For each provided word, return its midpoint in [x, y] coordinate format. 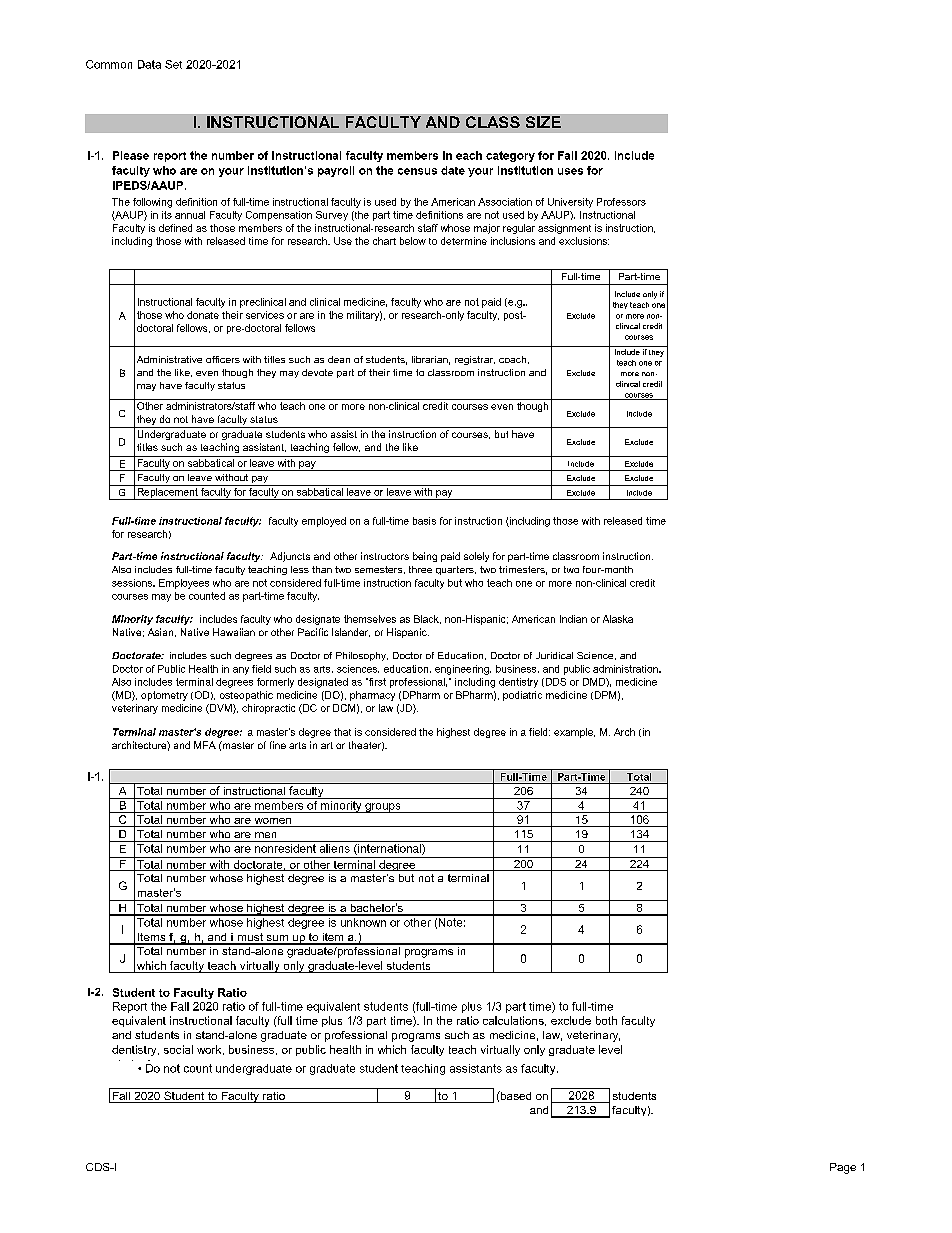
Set [173, 64]
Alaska [618, 619]
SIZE [543, 122]
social [178, 1049]
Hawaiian [234, 632]
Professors [621, 202]
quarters [456, 570]
